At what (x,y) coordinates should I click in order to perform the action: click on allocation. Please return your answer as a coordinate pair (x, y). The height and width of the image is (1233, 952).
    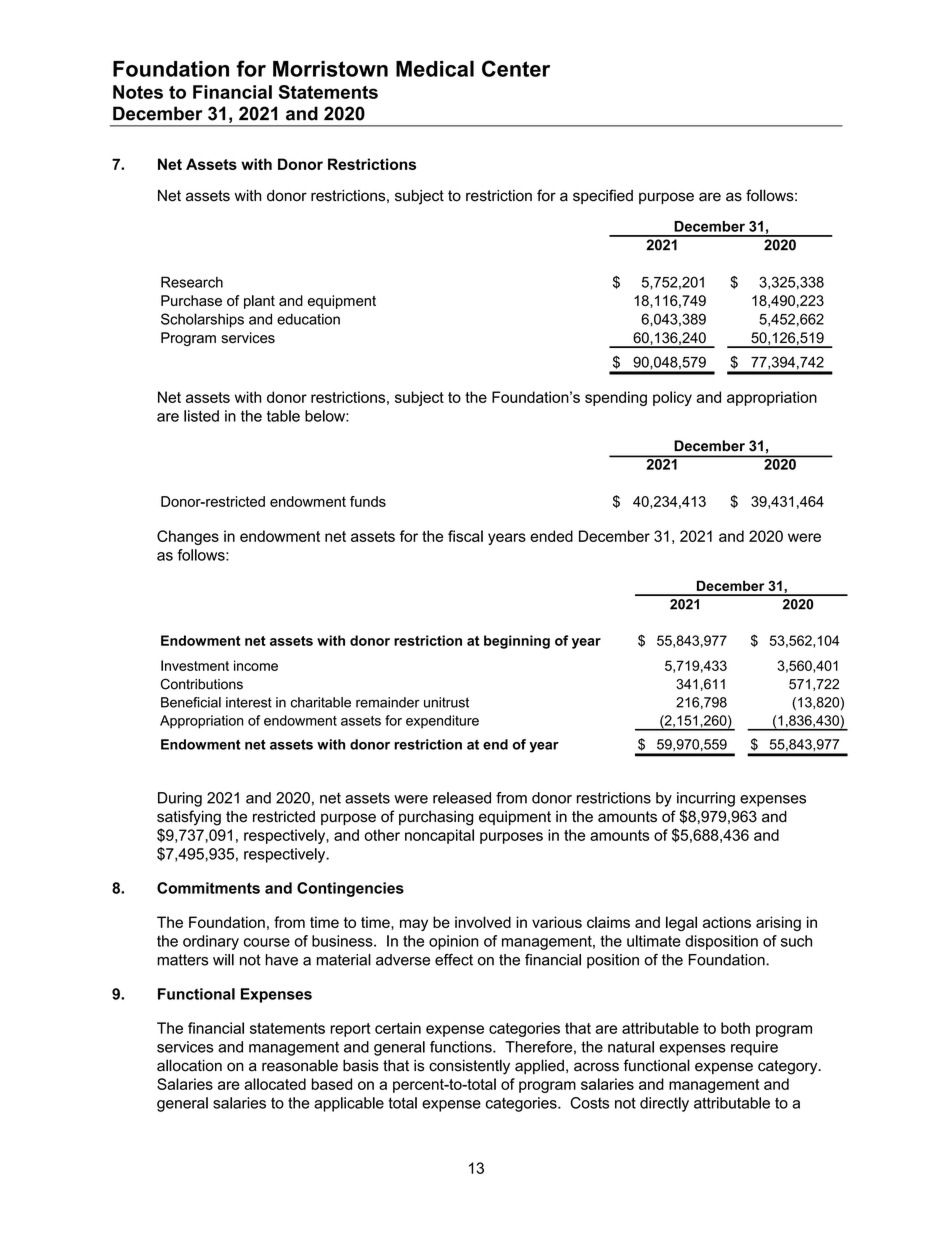
    Looking at the image, I should click on (189, 1065).
